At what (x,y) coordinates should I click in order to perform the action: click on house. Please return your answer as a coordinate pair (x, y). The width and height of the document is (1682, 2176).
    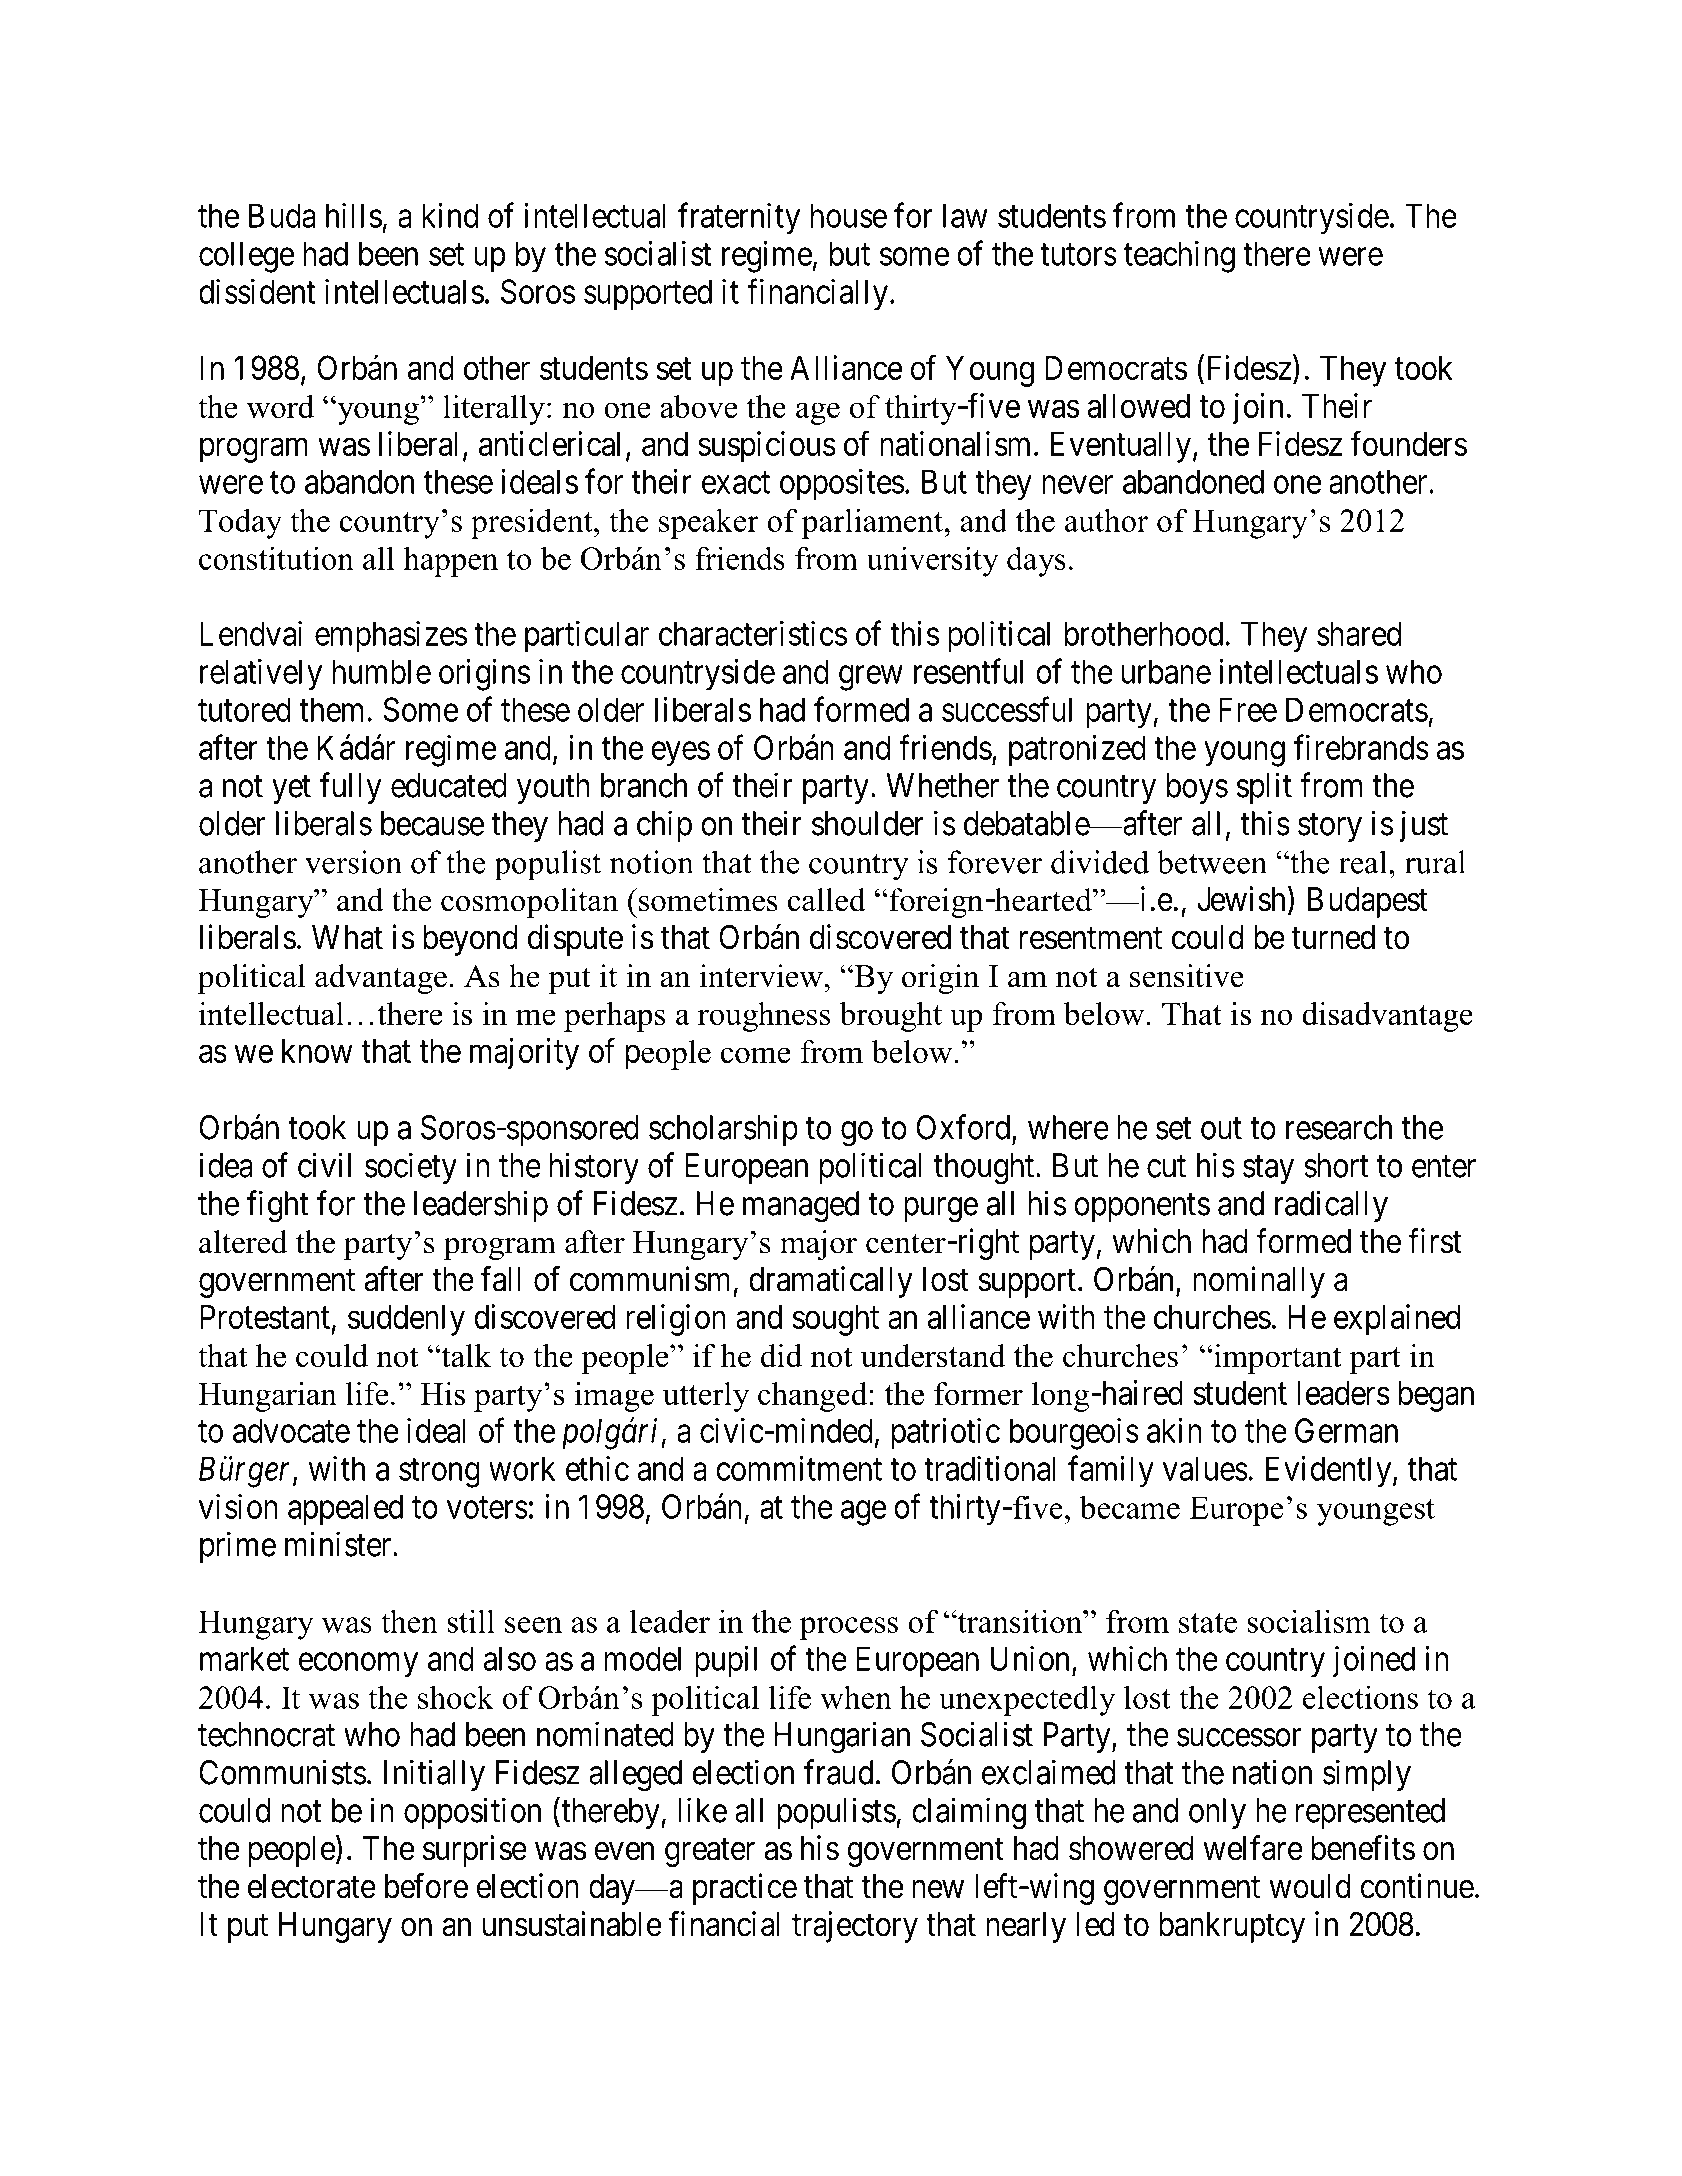
    Looking at the image, I should click on (848, 215).
